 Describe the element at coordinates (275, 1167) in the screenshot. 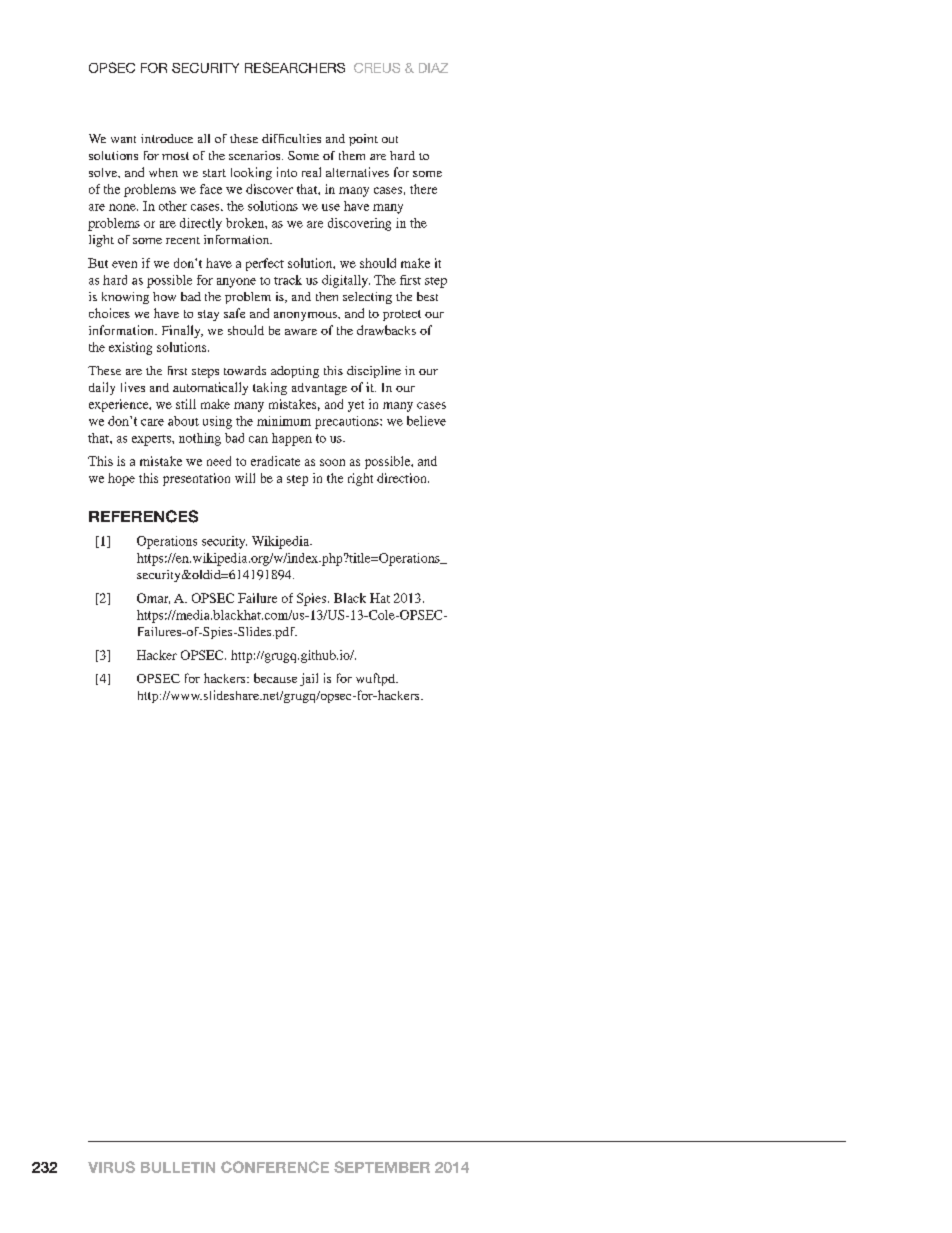

I see `CONFERENCE` at that location.
